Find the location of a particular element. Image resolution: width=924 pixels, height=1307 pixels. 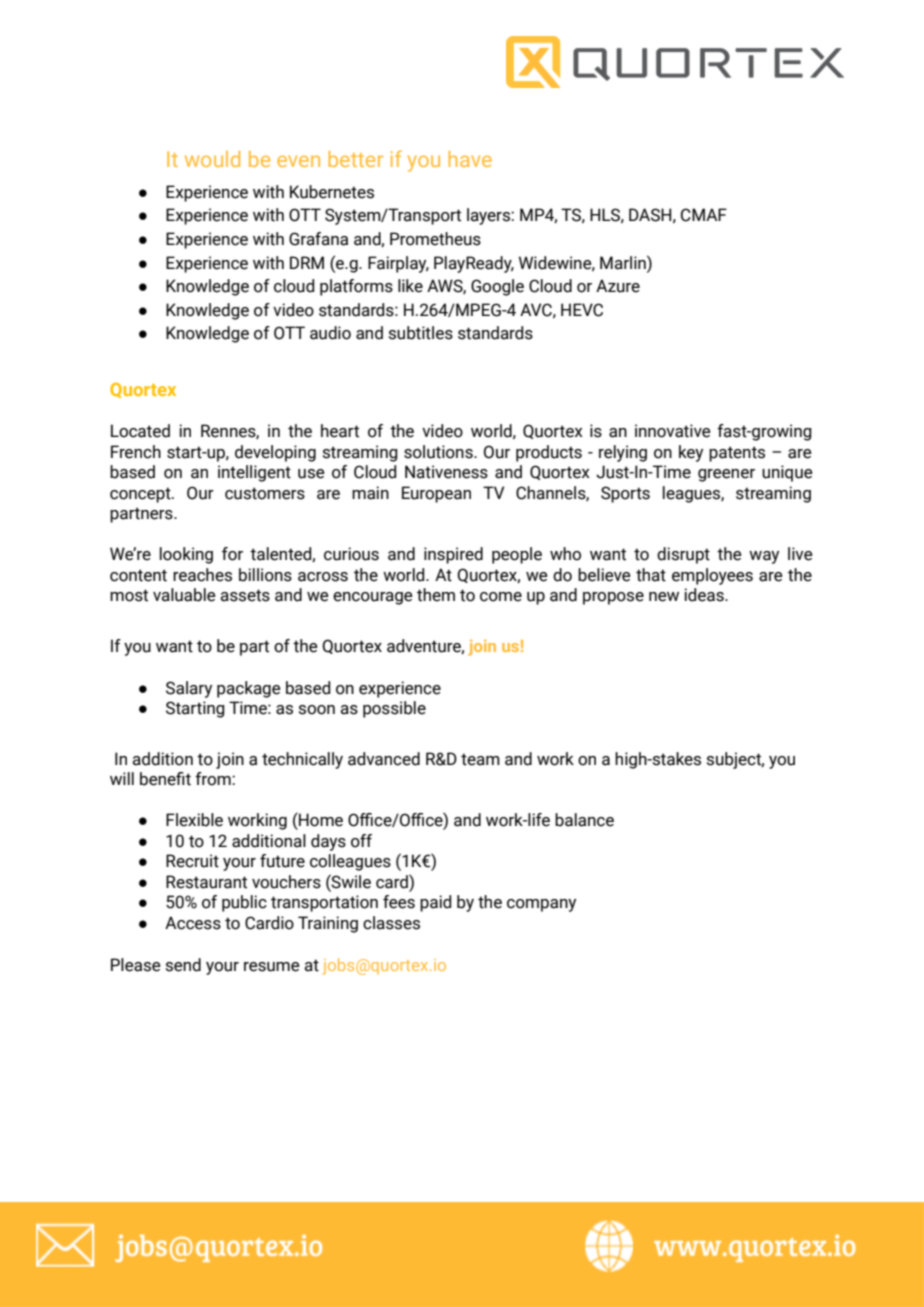

have is located at coordinates (470, 159).
